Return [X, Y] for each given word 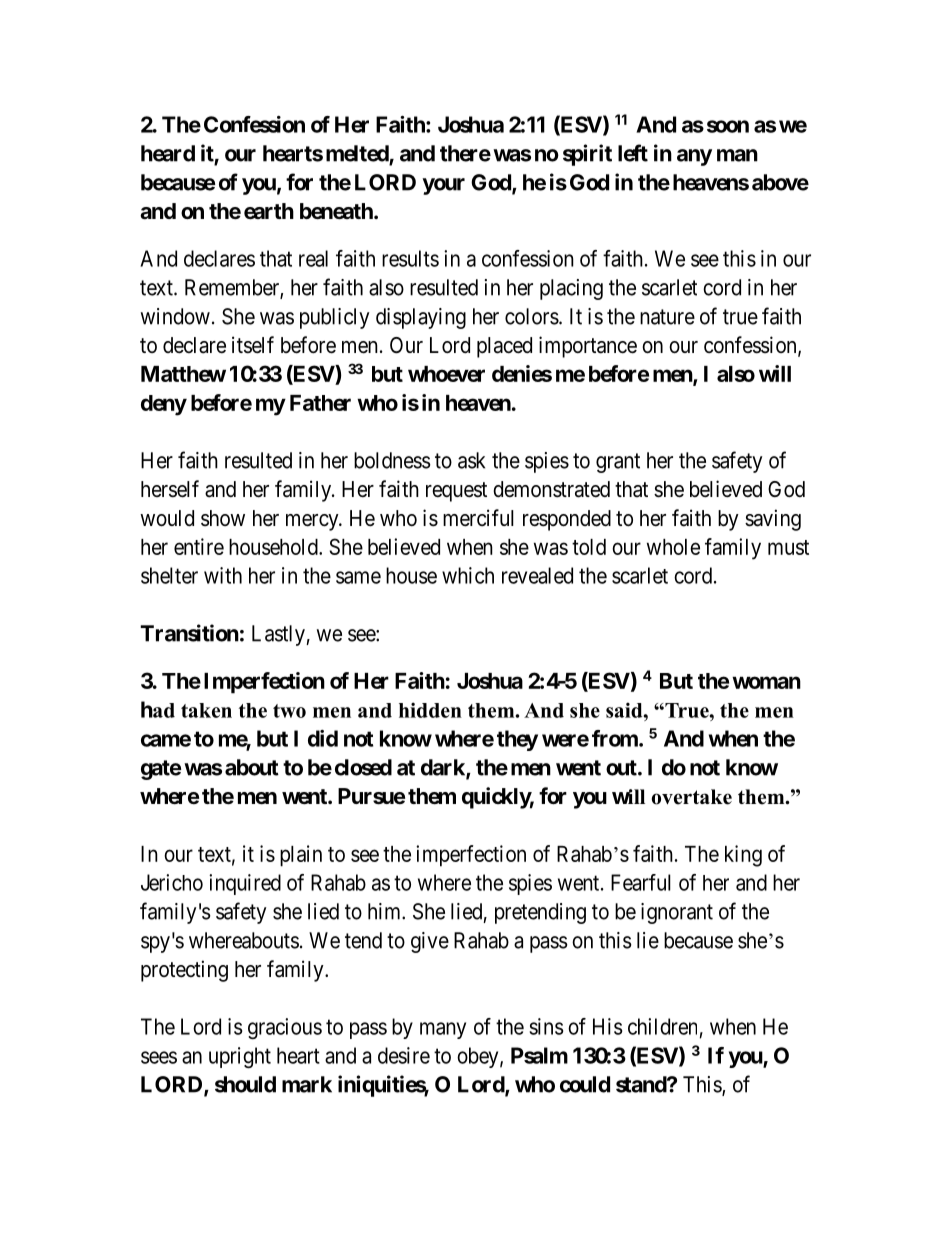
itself [253, 345]
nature [667, 317]
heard [168, 153]
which [468, 575]
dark [444, 768]
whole [673, 547]
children [662, 1026]
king [743, 856]
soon [728, 126]
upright [240, 1057]
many [443, 1030]
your [443, 186]
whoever [446, 374]
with [223, 575]
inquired [245, 884]
